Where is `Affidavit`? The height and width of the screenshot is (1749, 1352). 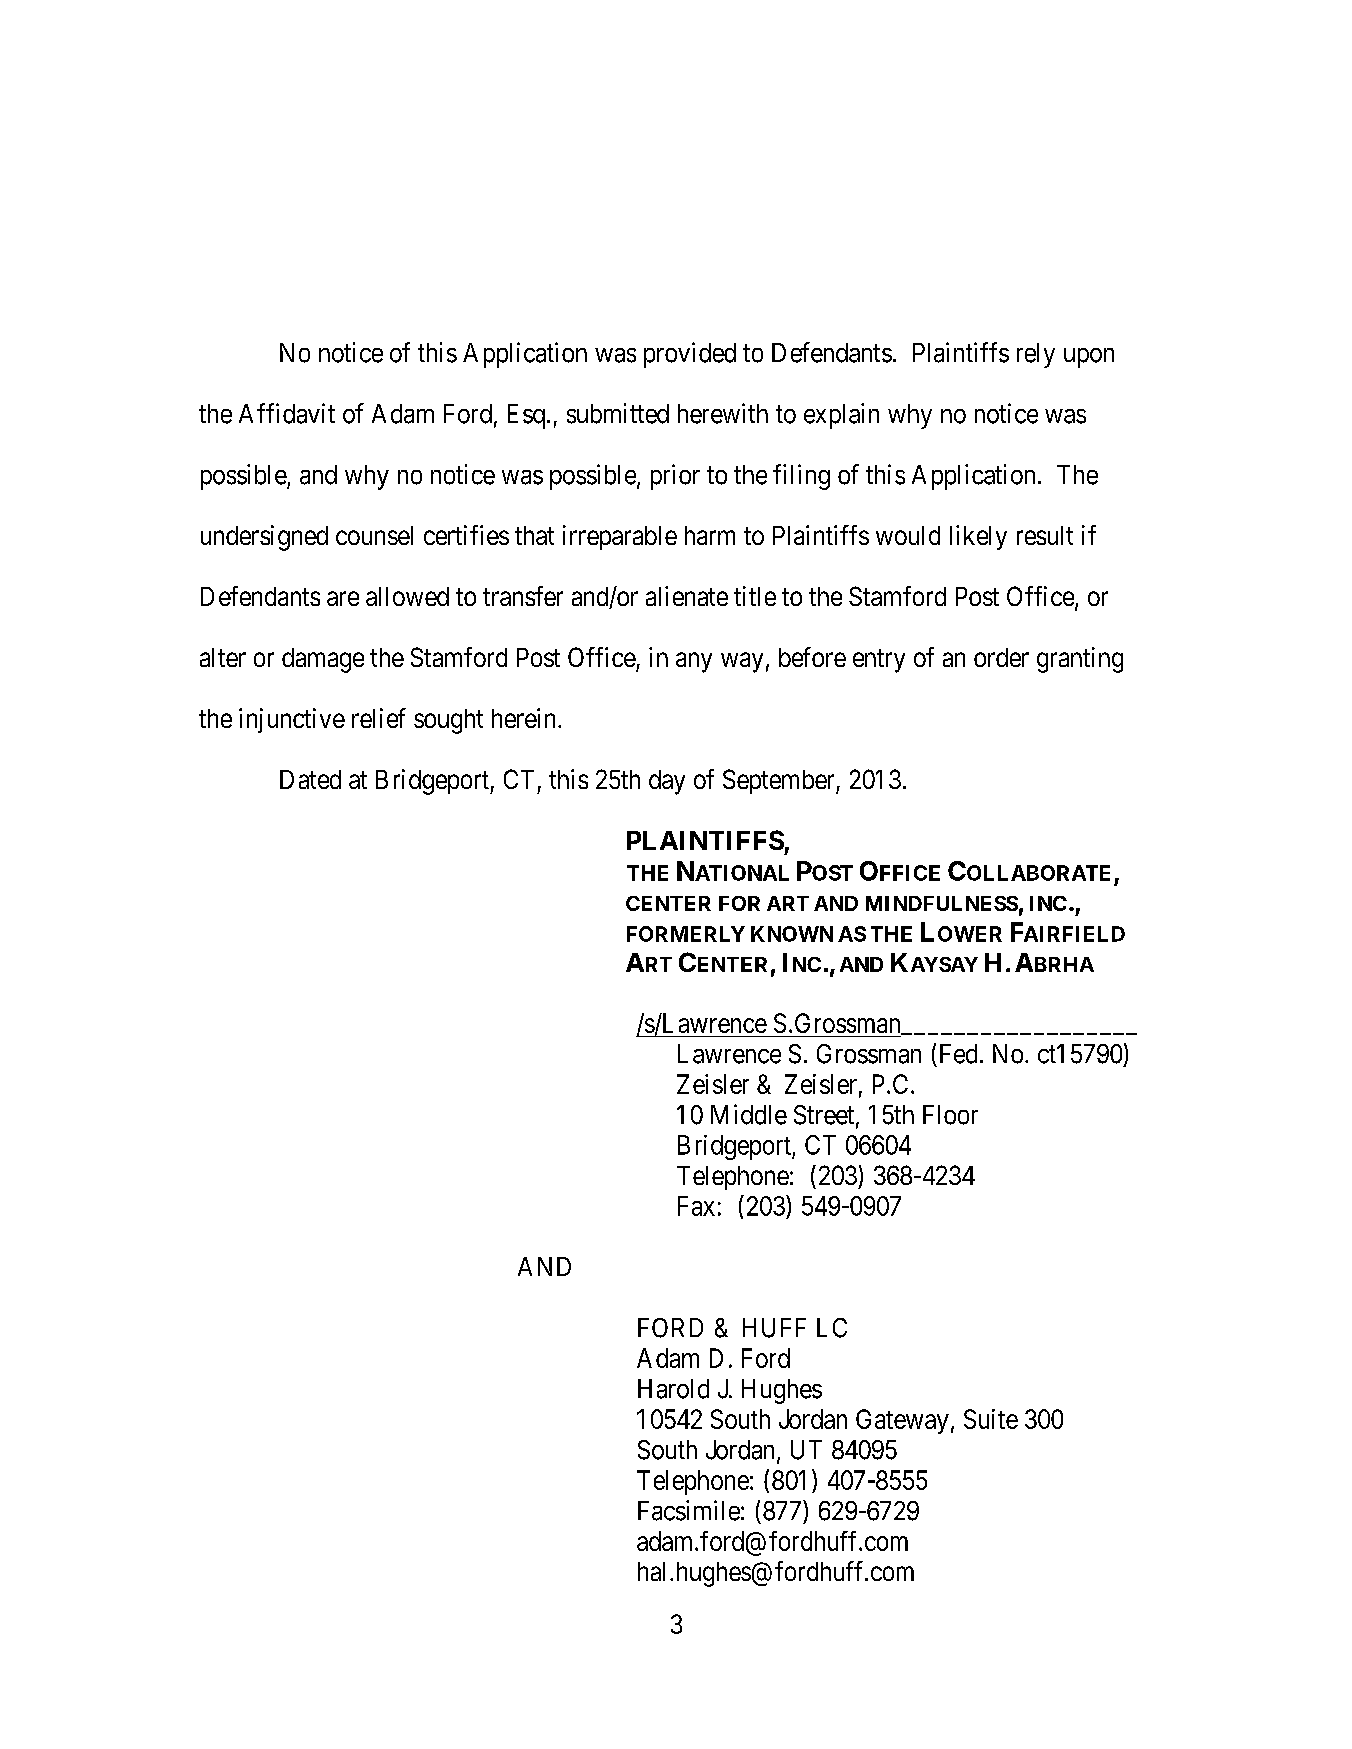 Affidavit is located at coordinates (287, 413).
